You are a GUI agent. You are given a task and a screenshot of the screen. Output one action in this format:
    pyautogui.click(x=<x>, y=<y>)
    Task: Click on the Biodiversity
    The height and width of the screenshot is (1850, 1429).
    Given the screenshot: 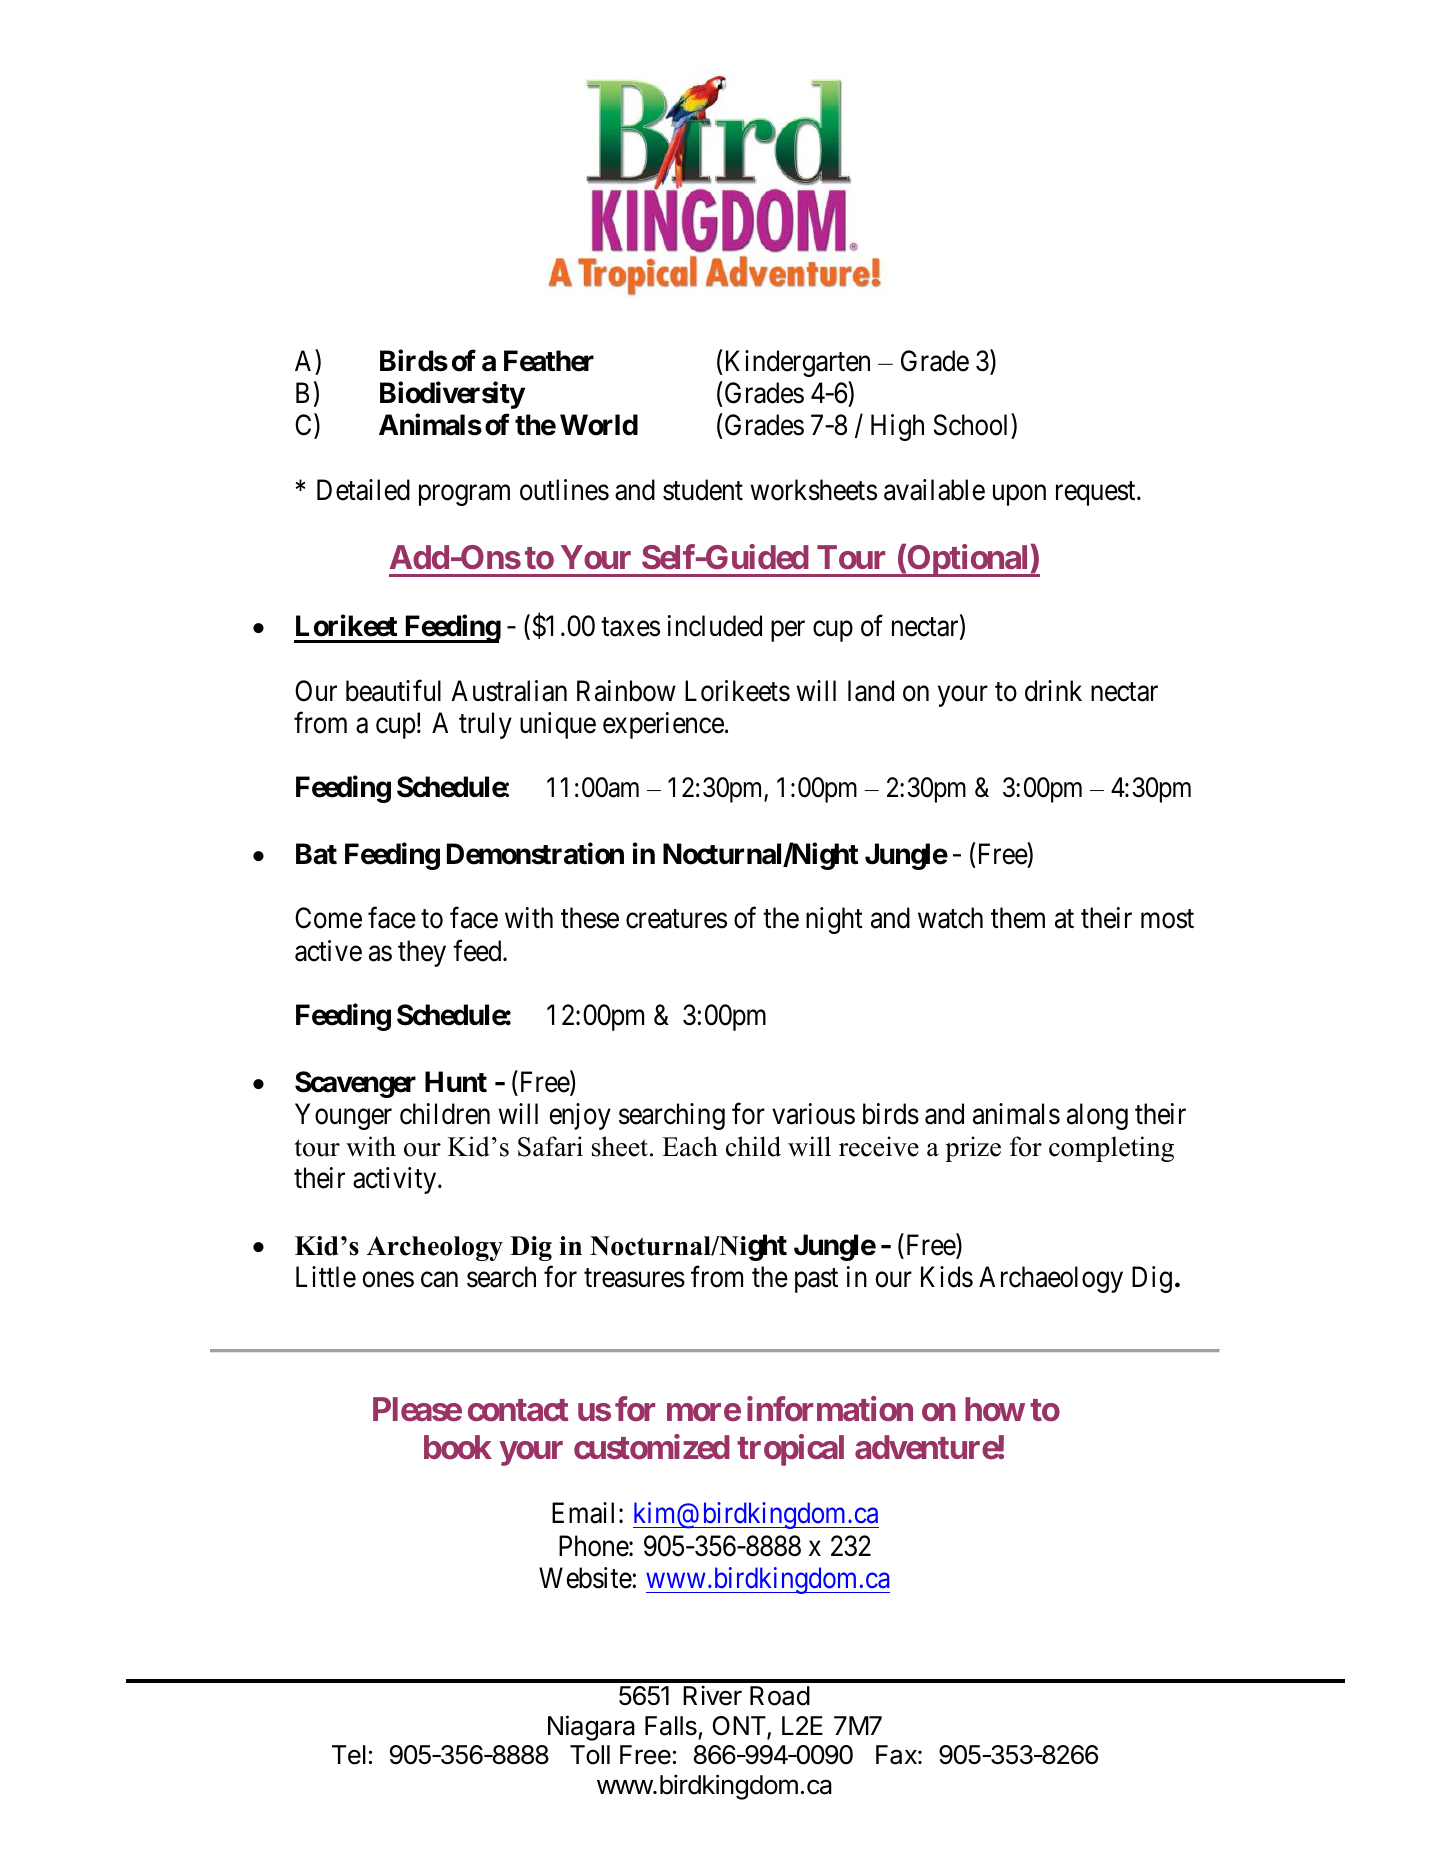 What is the action you would take?
    pyautogui.click(x=452, y=395)
